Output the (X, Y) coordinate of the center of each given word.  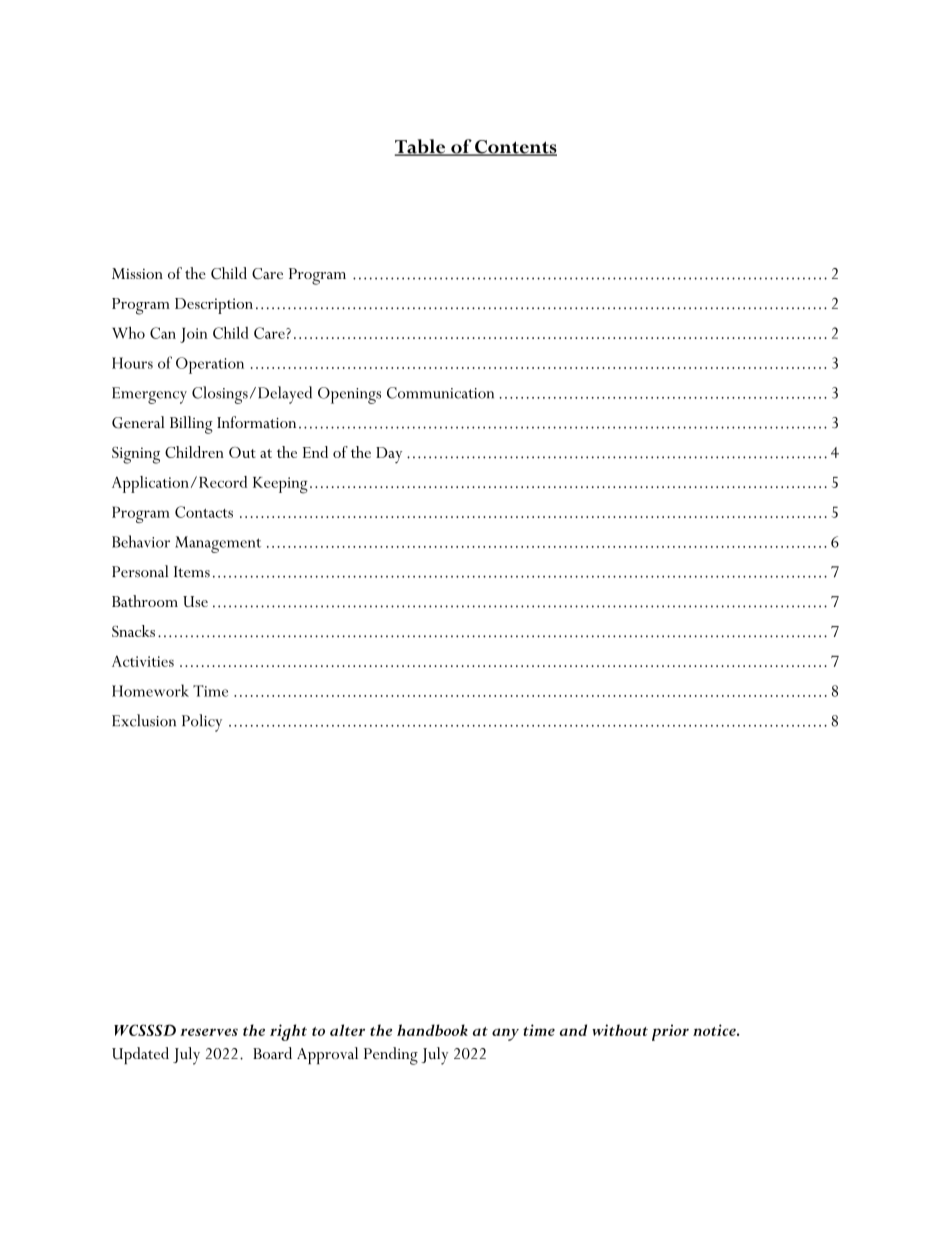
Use (195, 601)
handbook (432, 1030)
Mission (137, 273)
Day (389, 455)
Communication (440, 393)
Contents (515, 148)
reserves (209, 1032)
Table (421, 147)
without (620, 1030)
